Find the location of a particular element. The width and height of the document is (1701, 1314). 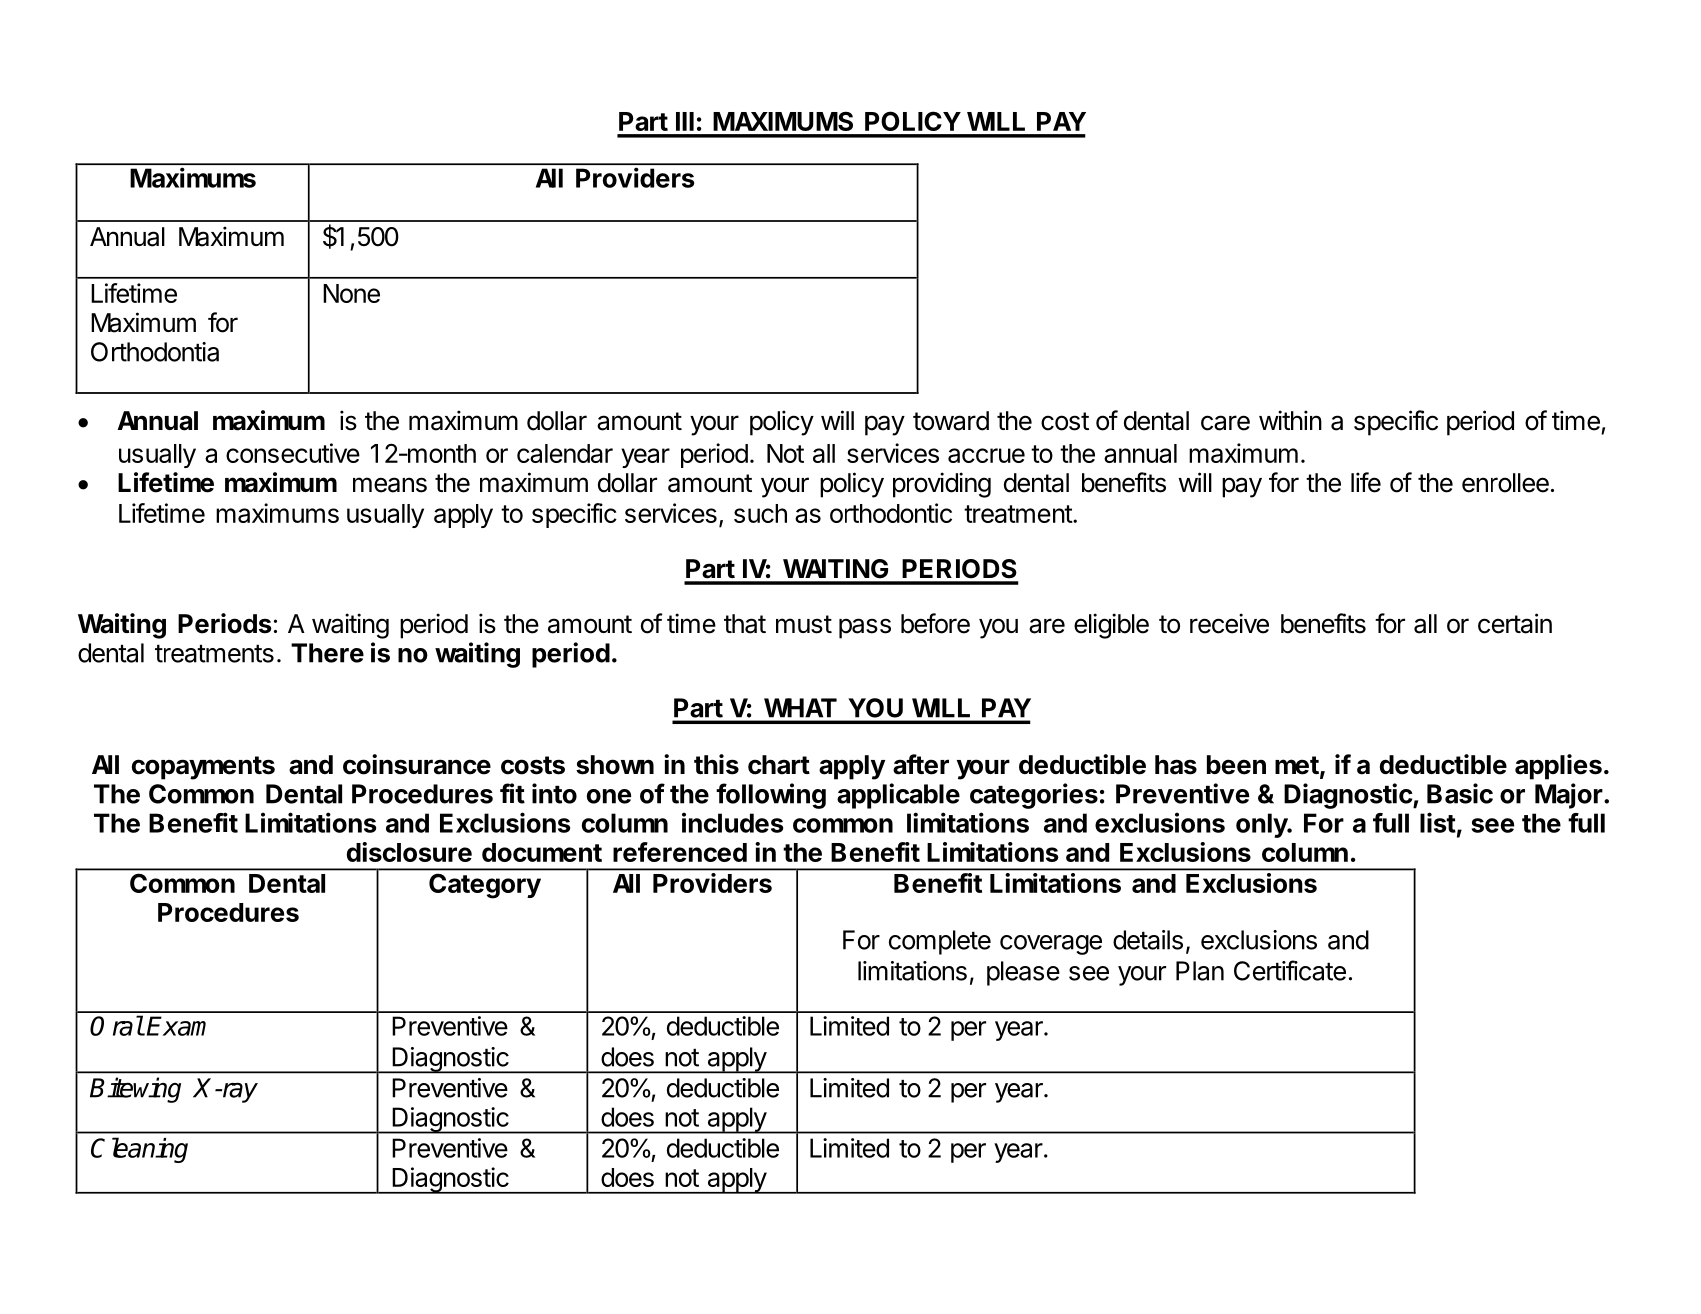

within is located at coordinates (1290, 420).
